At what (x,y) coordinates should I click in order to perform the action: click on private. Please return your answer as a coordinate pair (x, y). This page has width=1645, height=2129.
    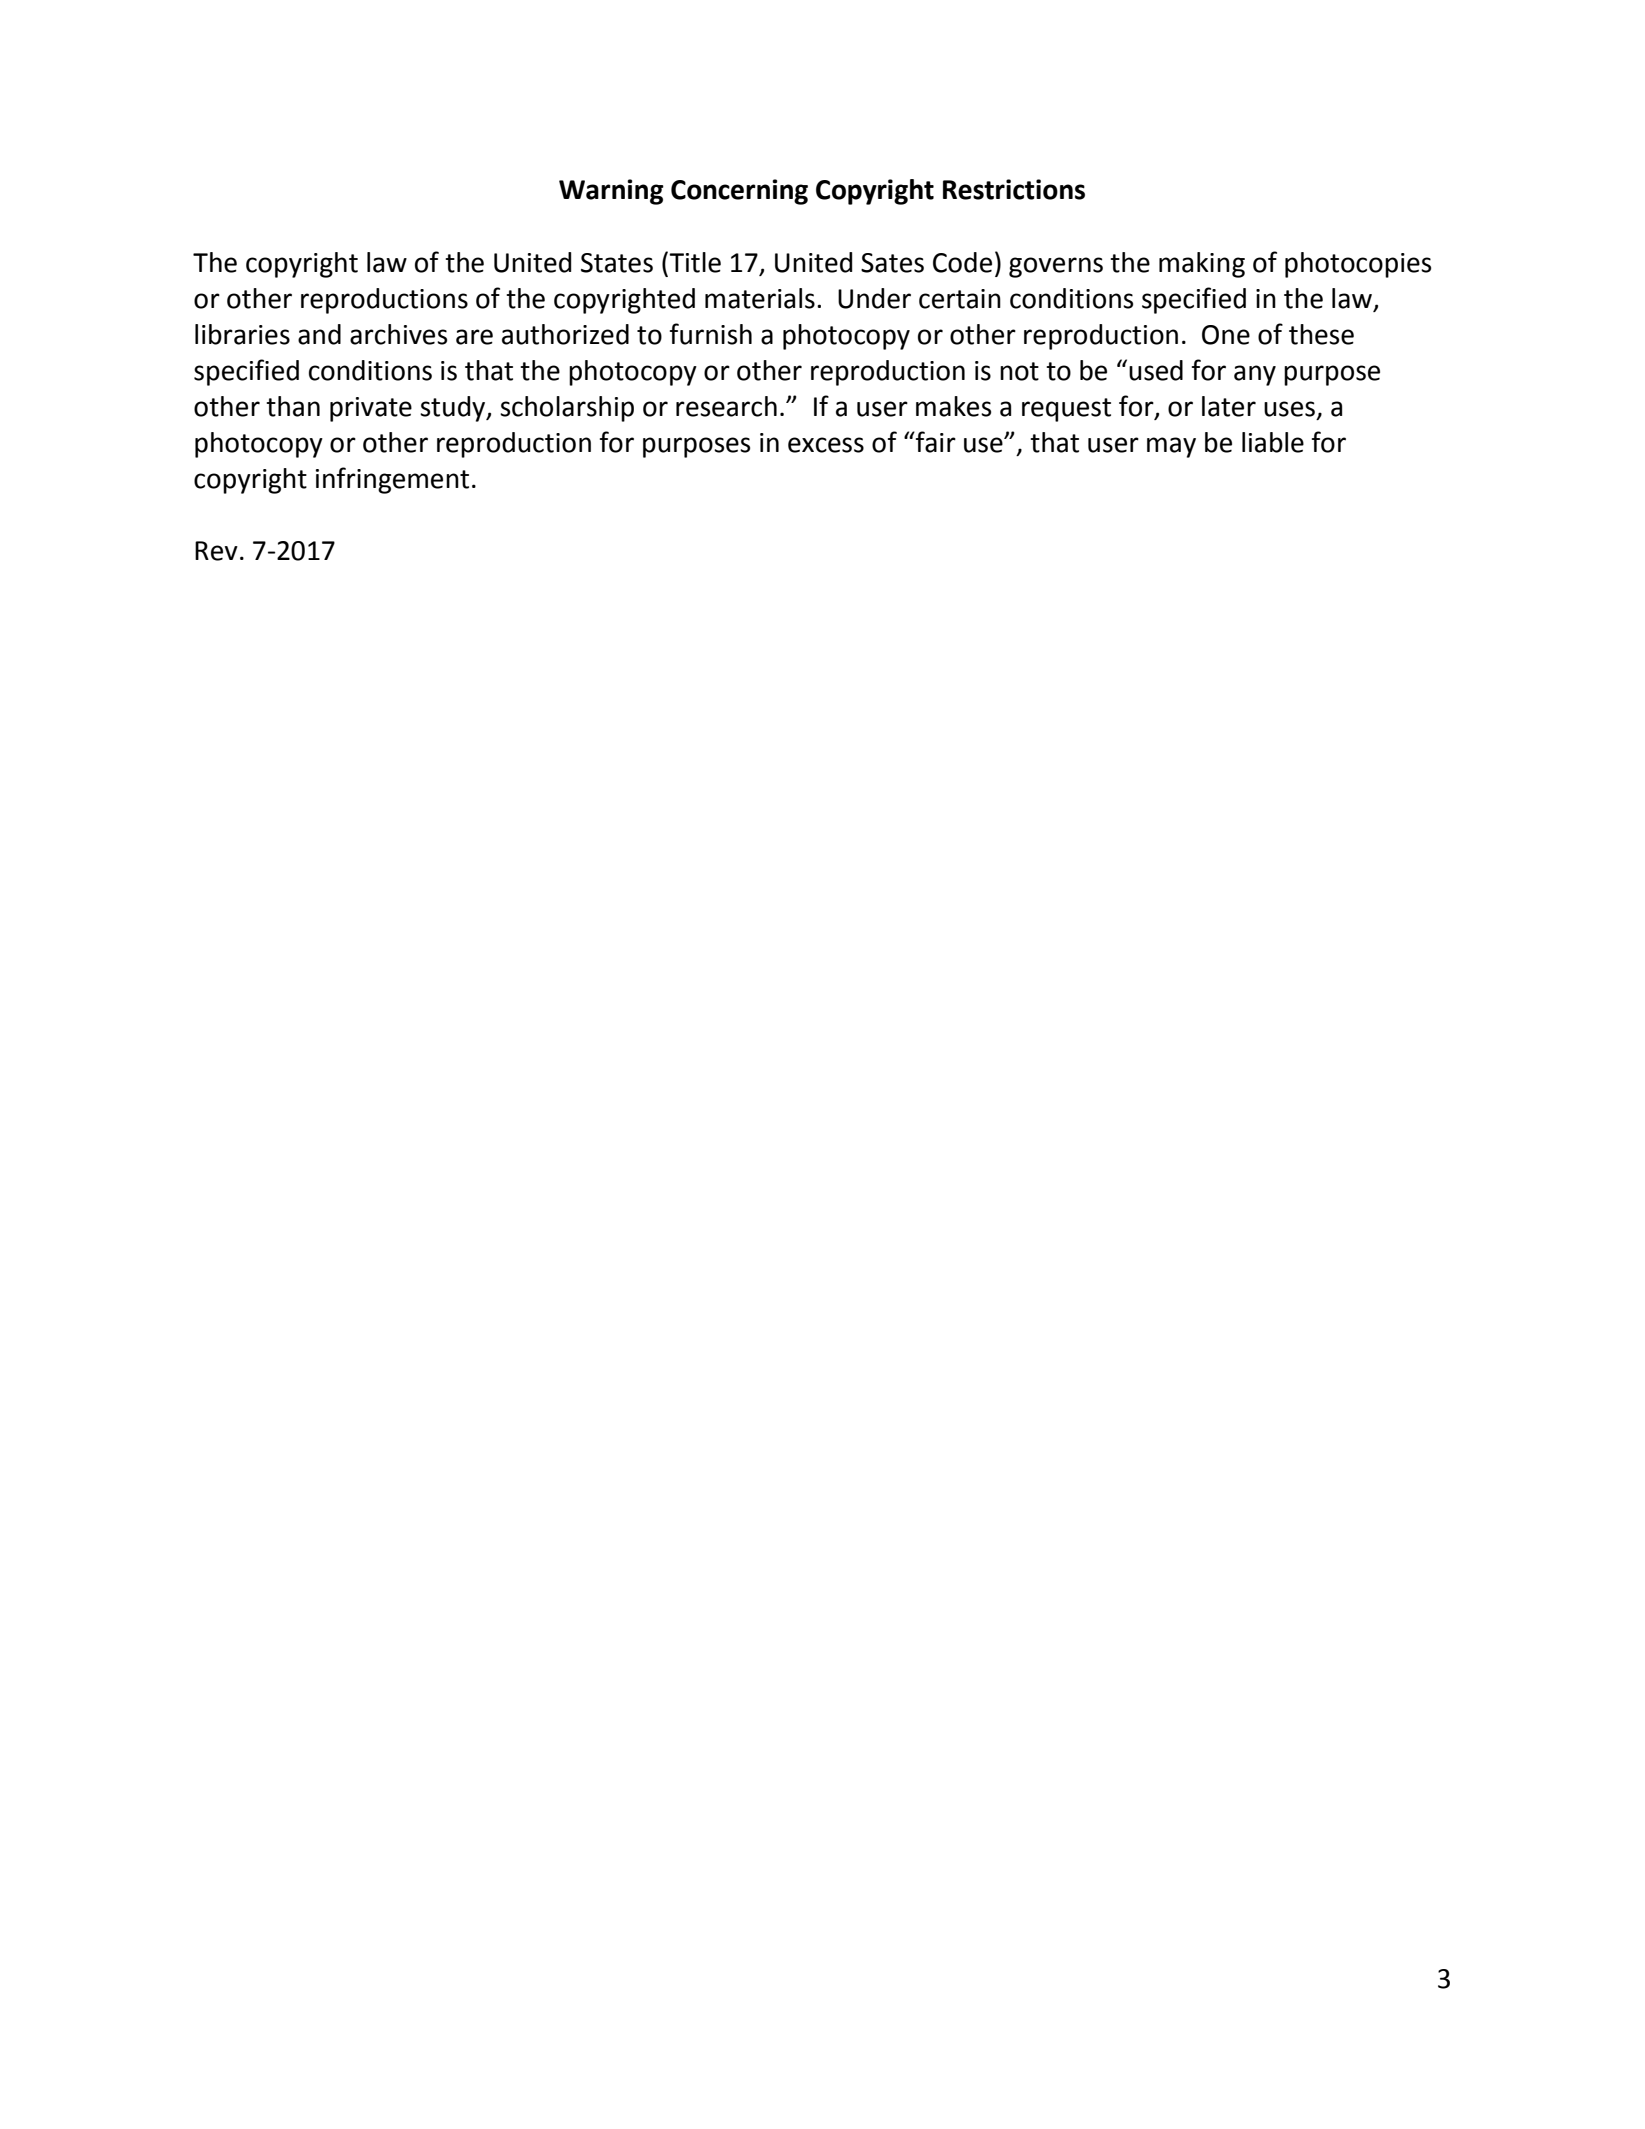
    Looking at the image, I should click on (371, 409).
